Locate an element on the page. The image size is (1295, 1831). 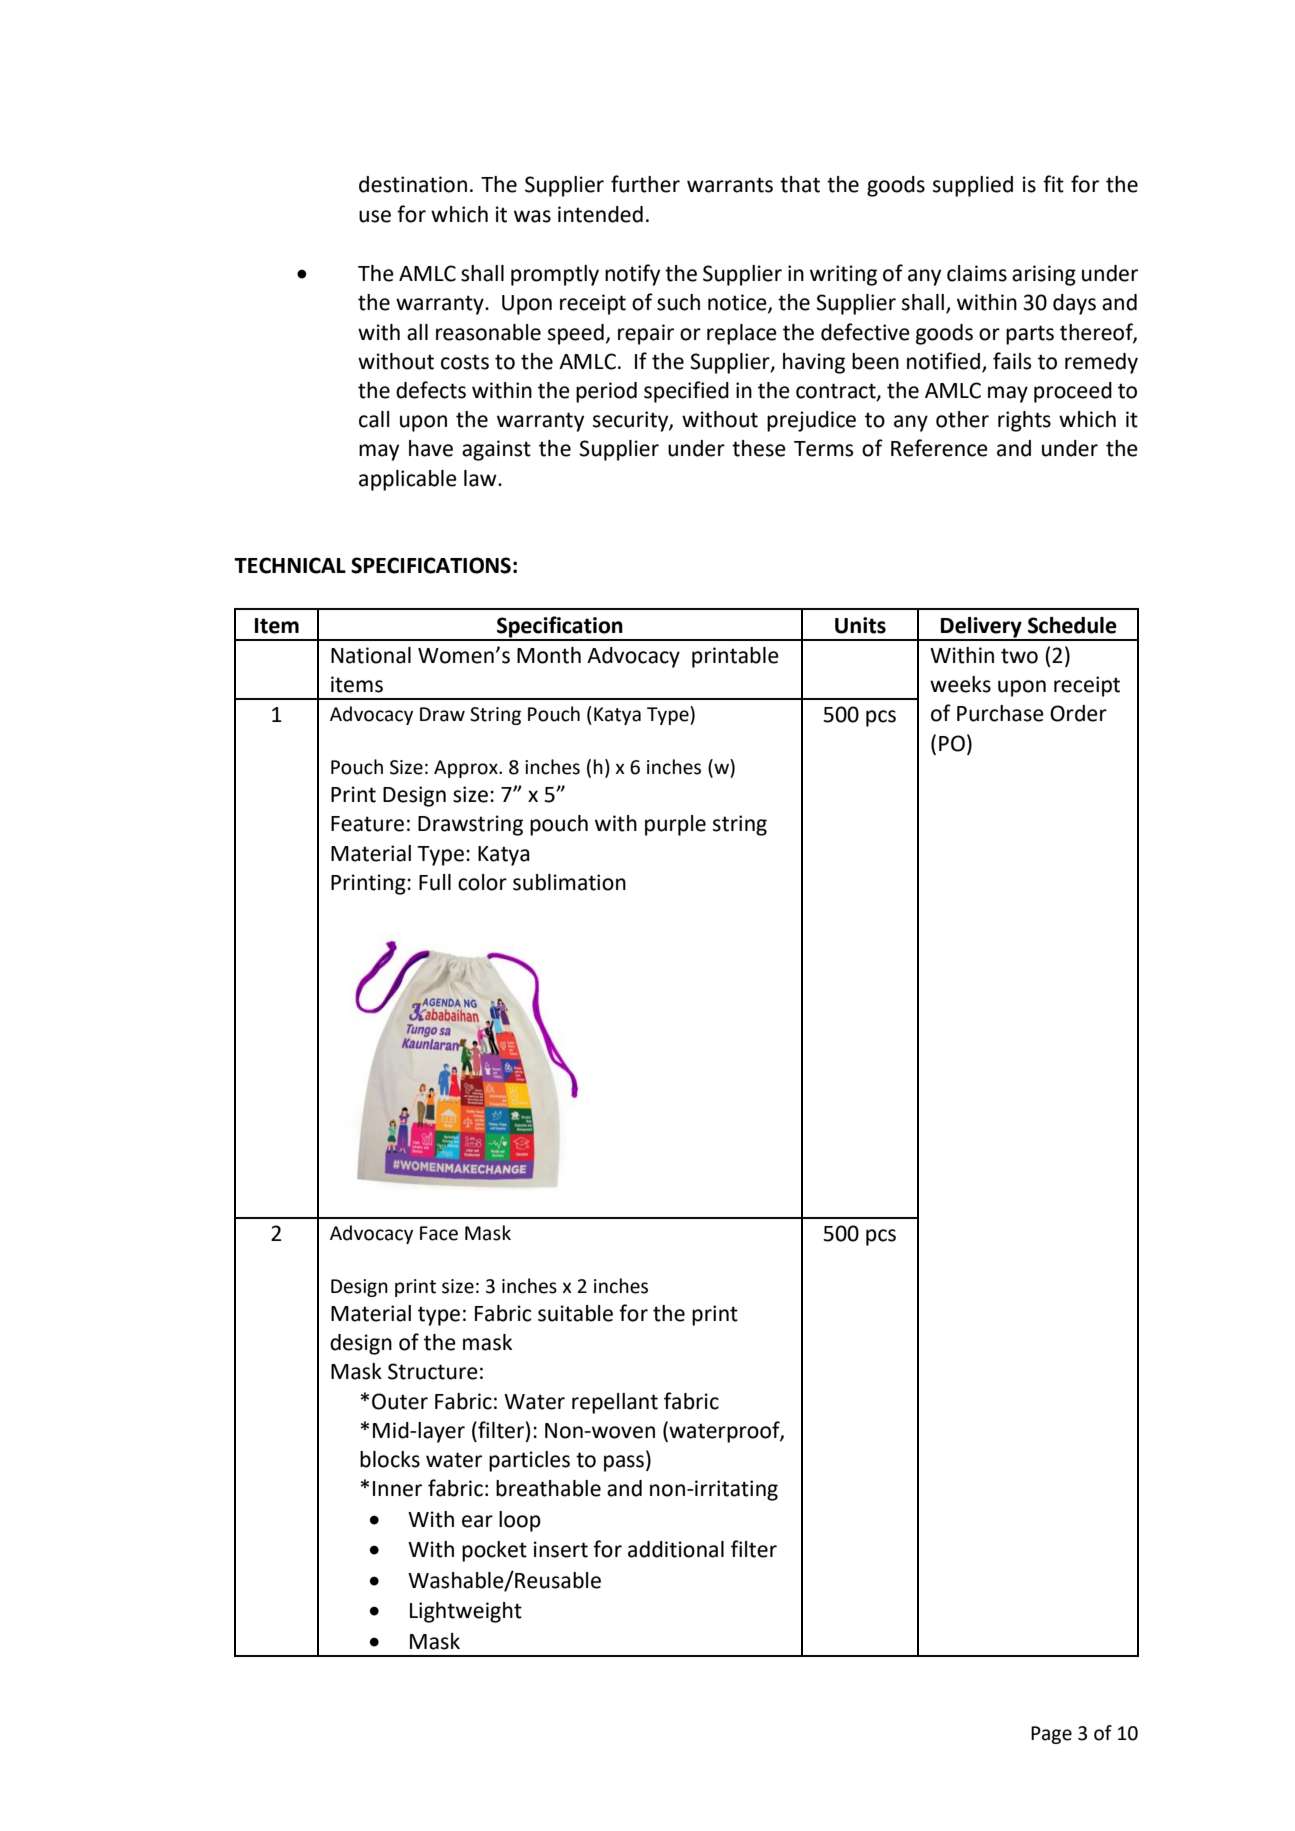
use is located at coordinates (375, 216).
